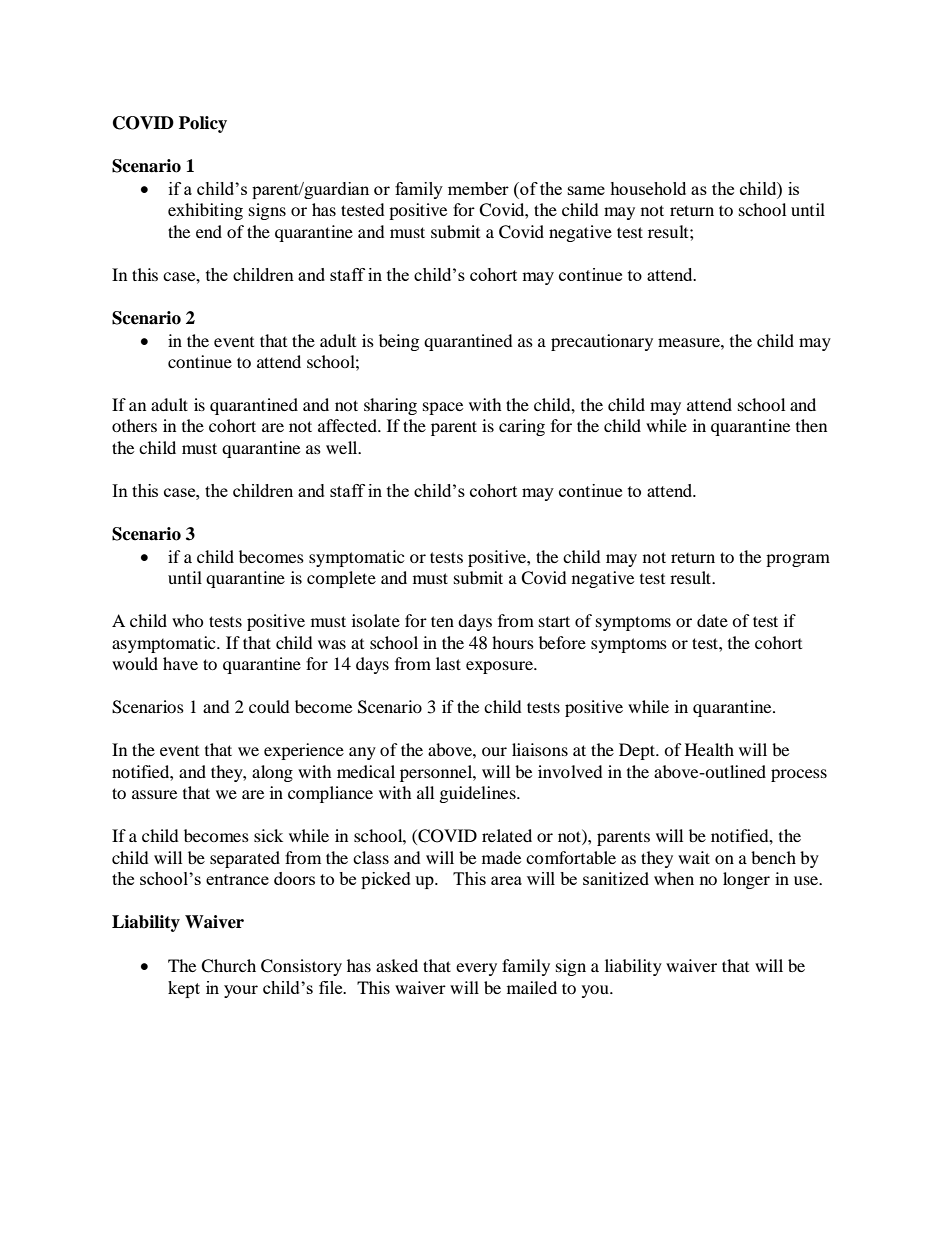 This image has height=1233, width=952. What do you see at coordinates (798, 560) in the image?
I see `program` at bounding box center [798, 560].
